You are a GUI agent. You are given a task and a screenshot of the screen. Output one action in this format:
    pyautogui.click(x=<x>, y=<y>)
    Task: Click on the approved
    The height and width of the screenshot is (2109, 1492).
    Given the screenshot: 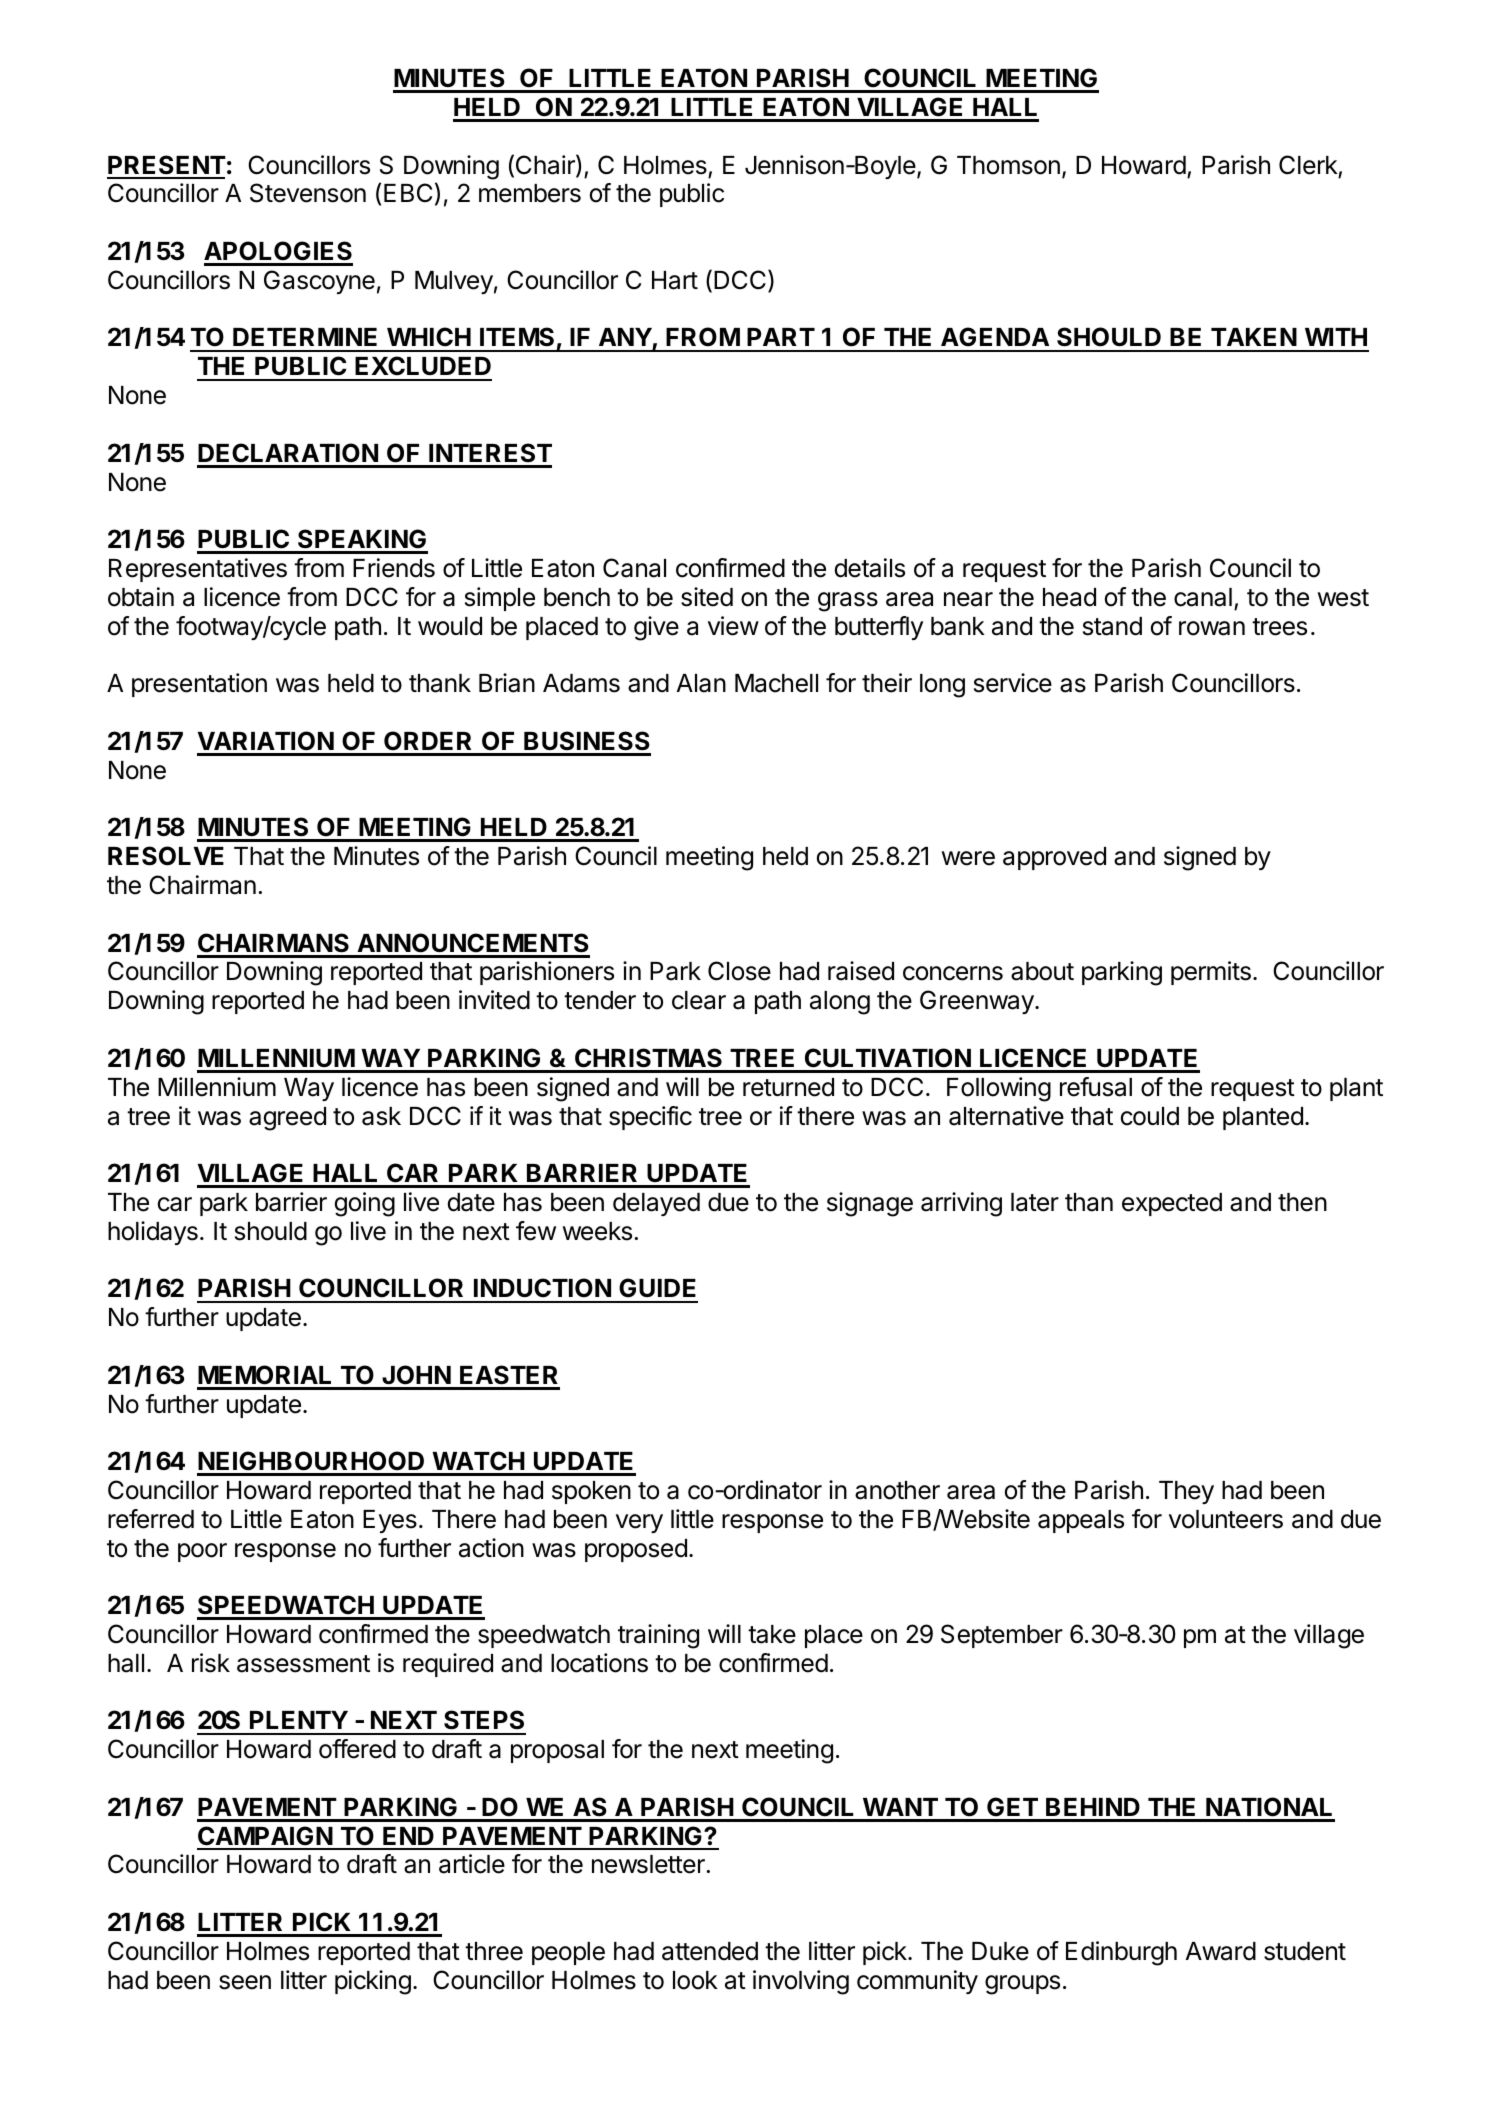 What is the action you would take?
    pyautogui.click(x=1054, y=858)
